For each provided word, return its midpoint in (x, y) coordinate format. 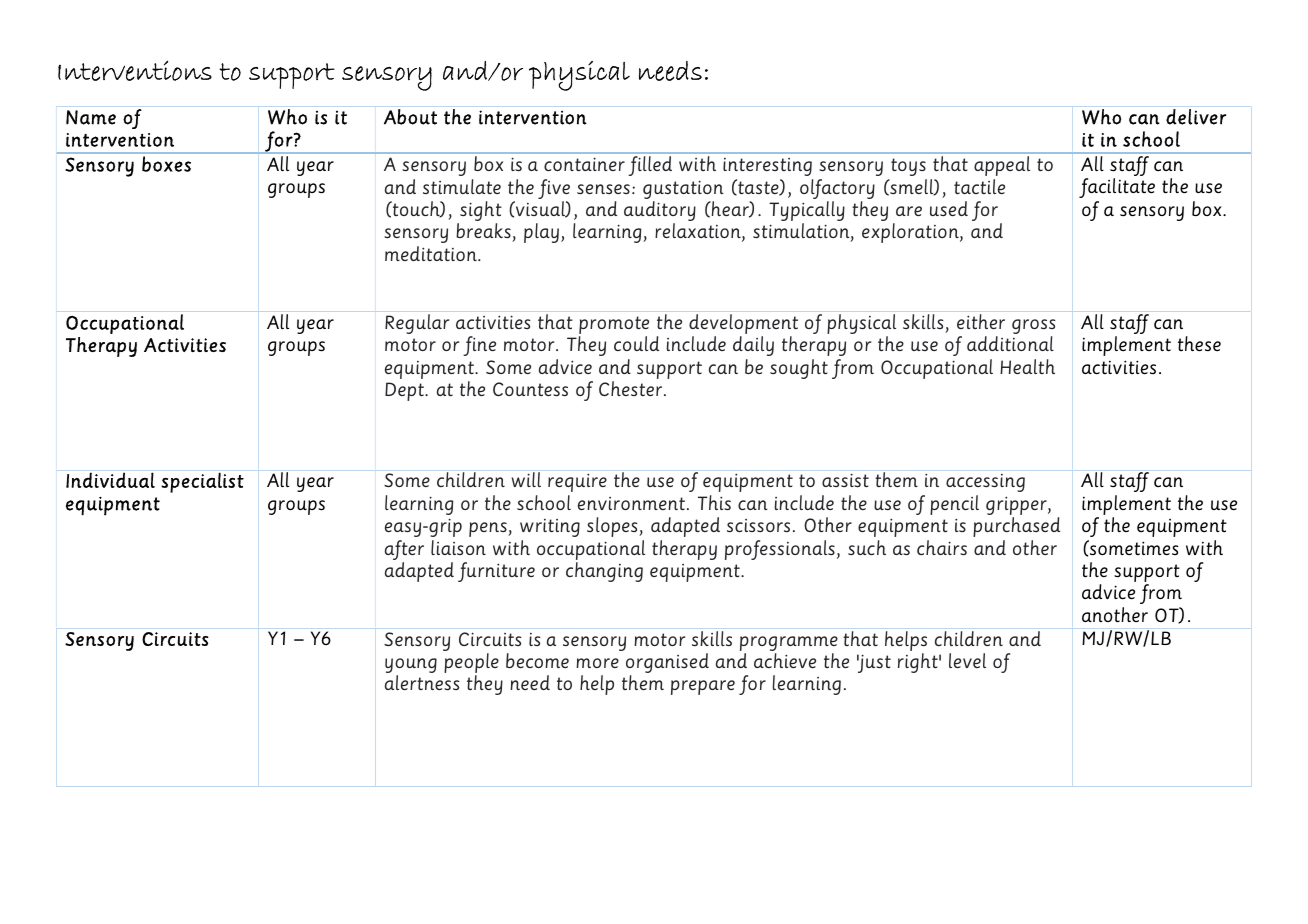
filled (650, 166)
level (967, 660)
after (404, 550)
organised (667, 664)
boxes (166, 164)
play (543, 233)
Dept (405, 391)
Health (1027, 366)
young (411, 667)
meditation (432, 253)
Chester (632, 388)
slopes (613, 527)
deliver (1196, 117)
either (981, 321)
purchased (1016, 527)
